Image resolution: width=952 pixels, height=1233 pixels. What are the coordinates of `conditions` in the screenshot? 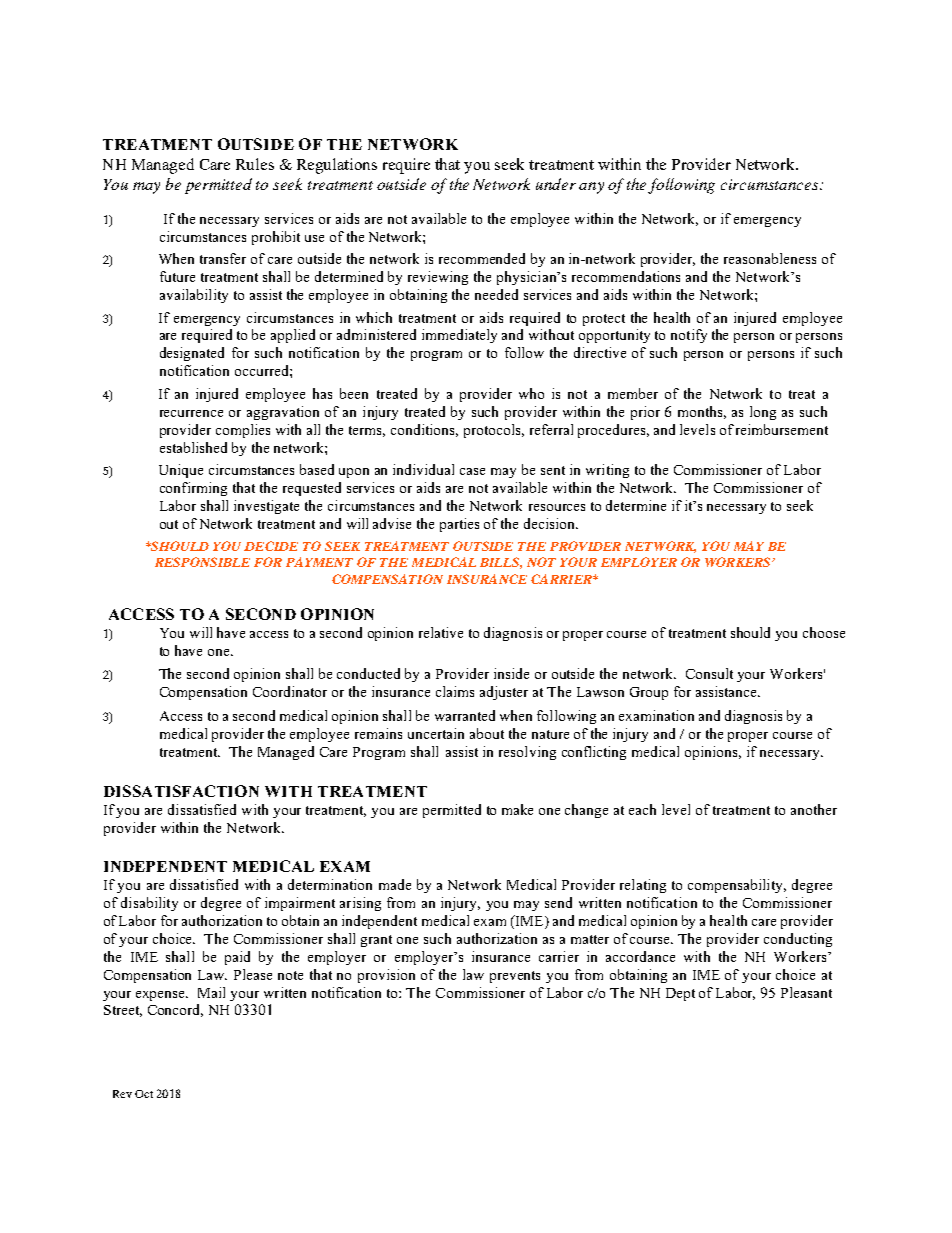 It's located at (424, 430).
